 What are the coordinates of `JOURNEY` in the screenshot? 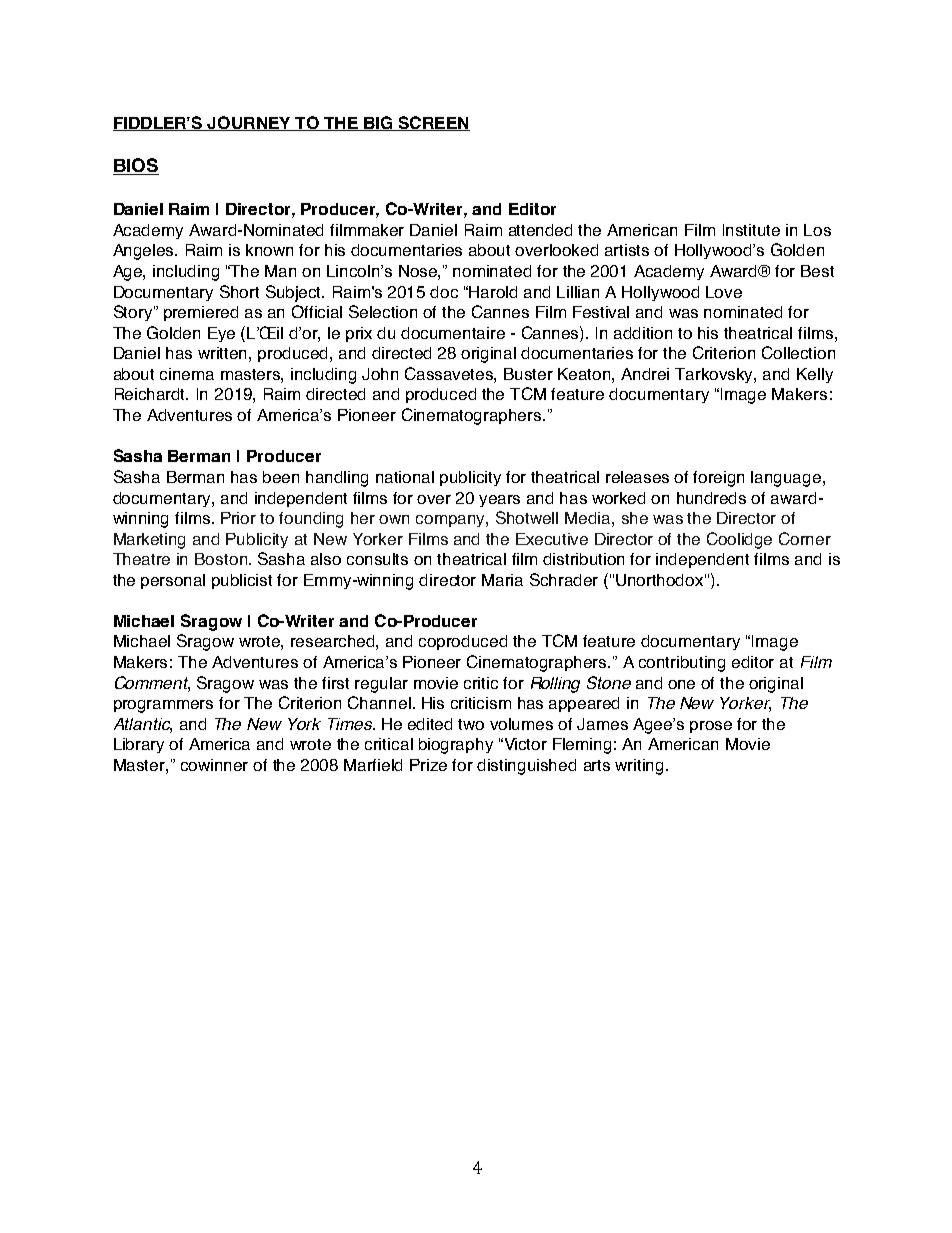 It's located at (249, 123).
